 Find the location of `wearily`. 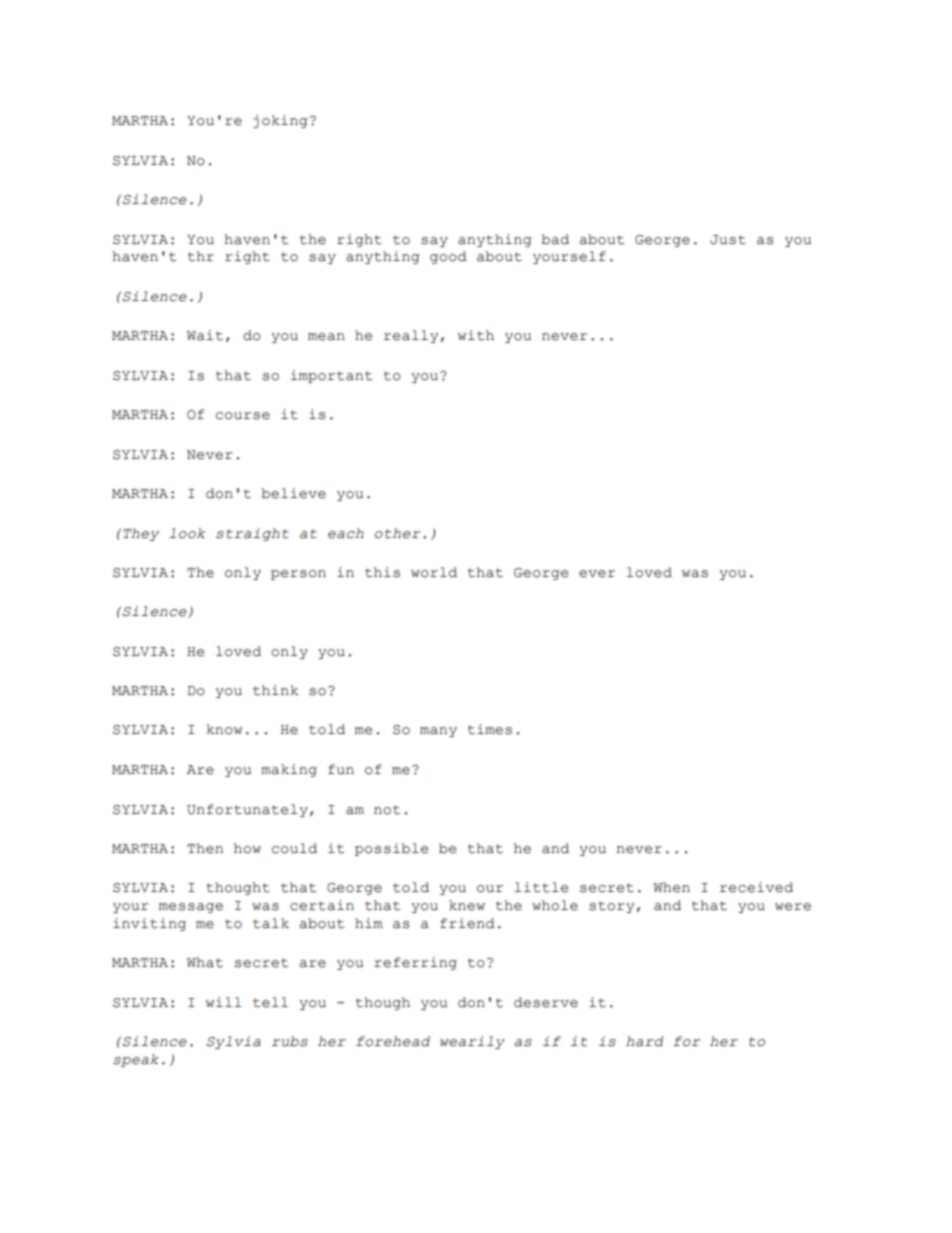

wearily is located at coordinates (472, 1042).
